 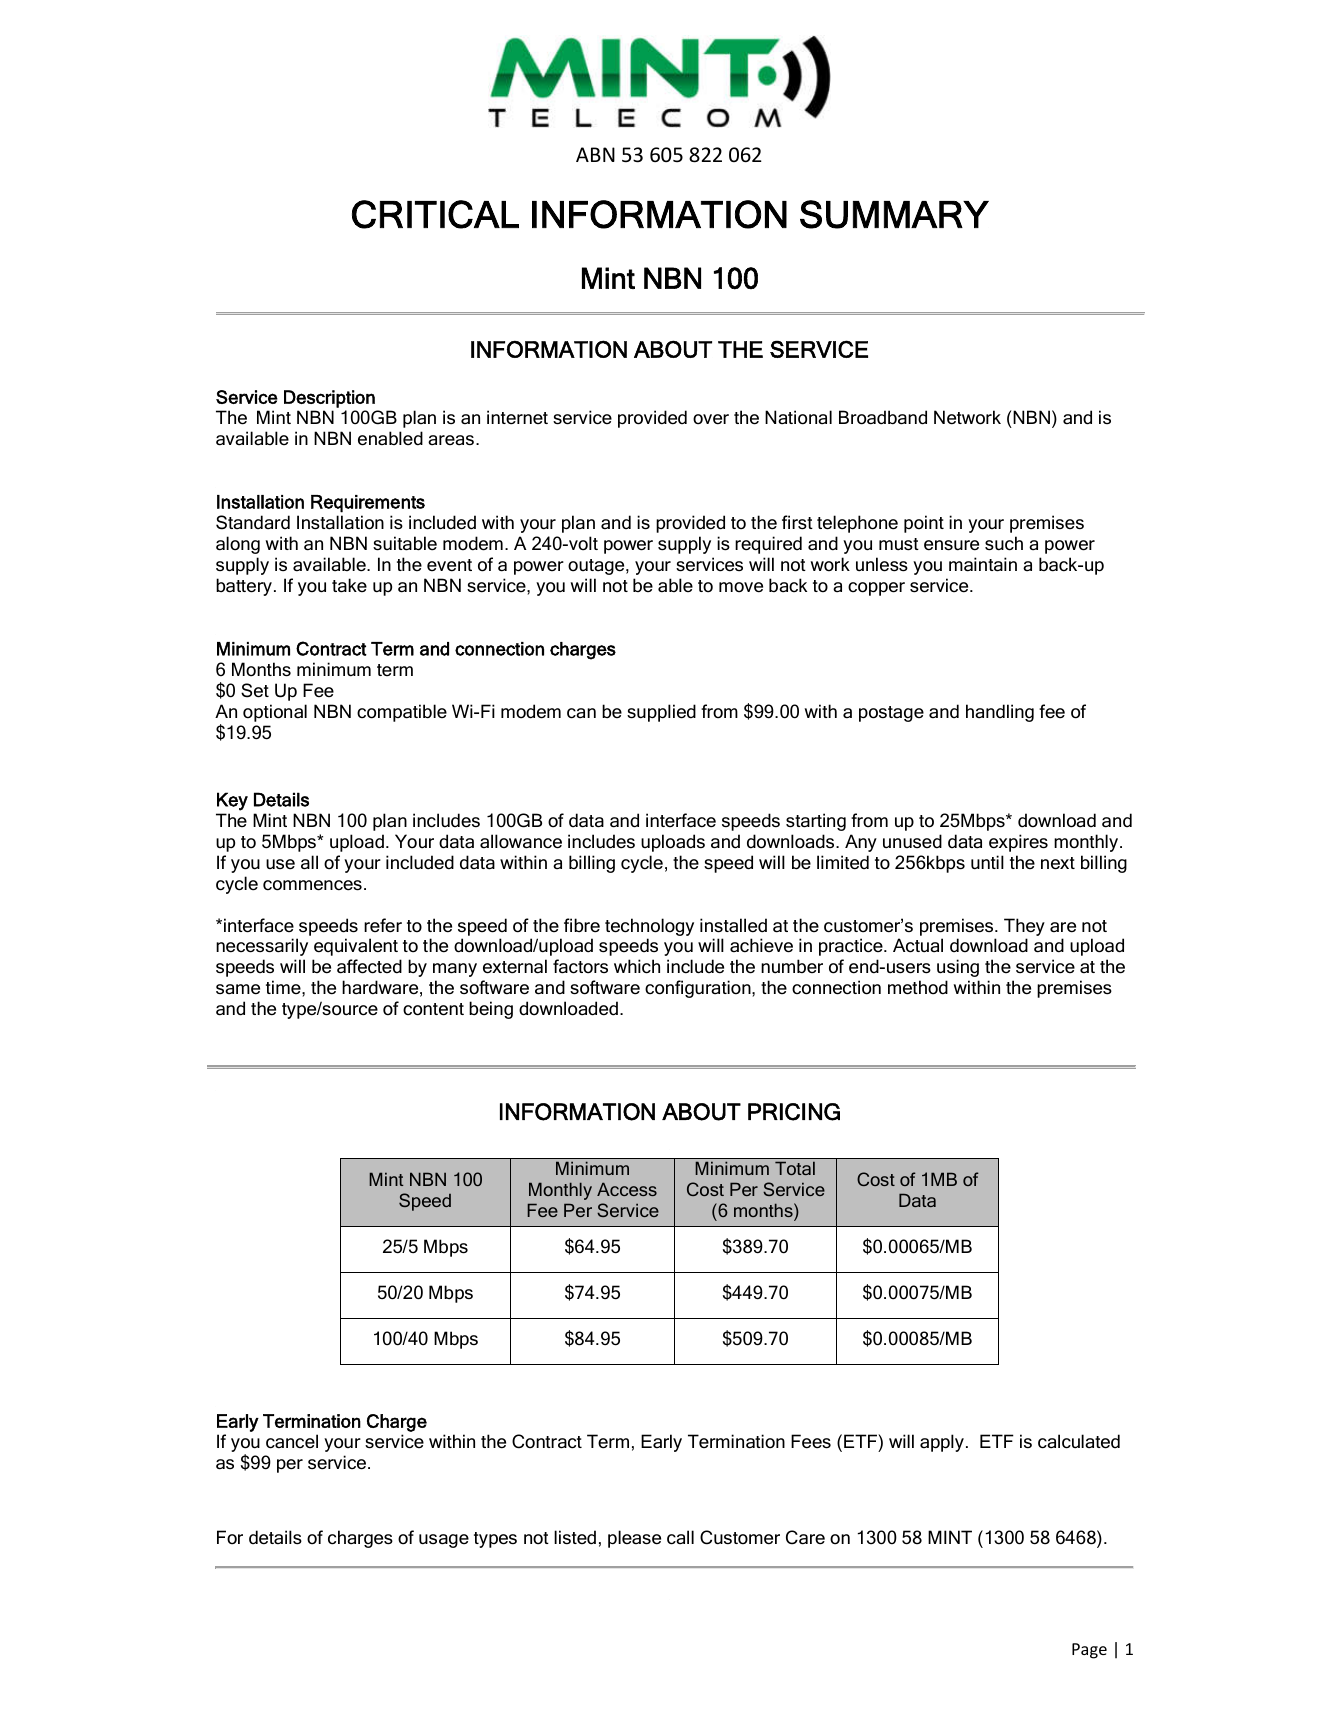 I want to click on technology, so click(x=649, y=927).
